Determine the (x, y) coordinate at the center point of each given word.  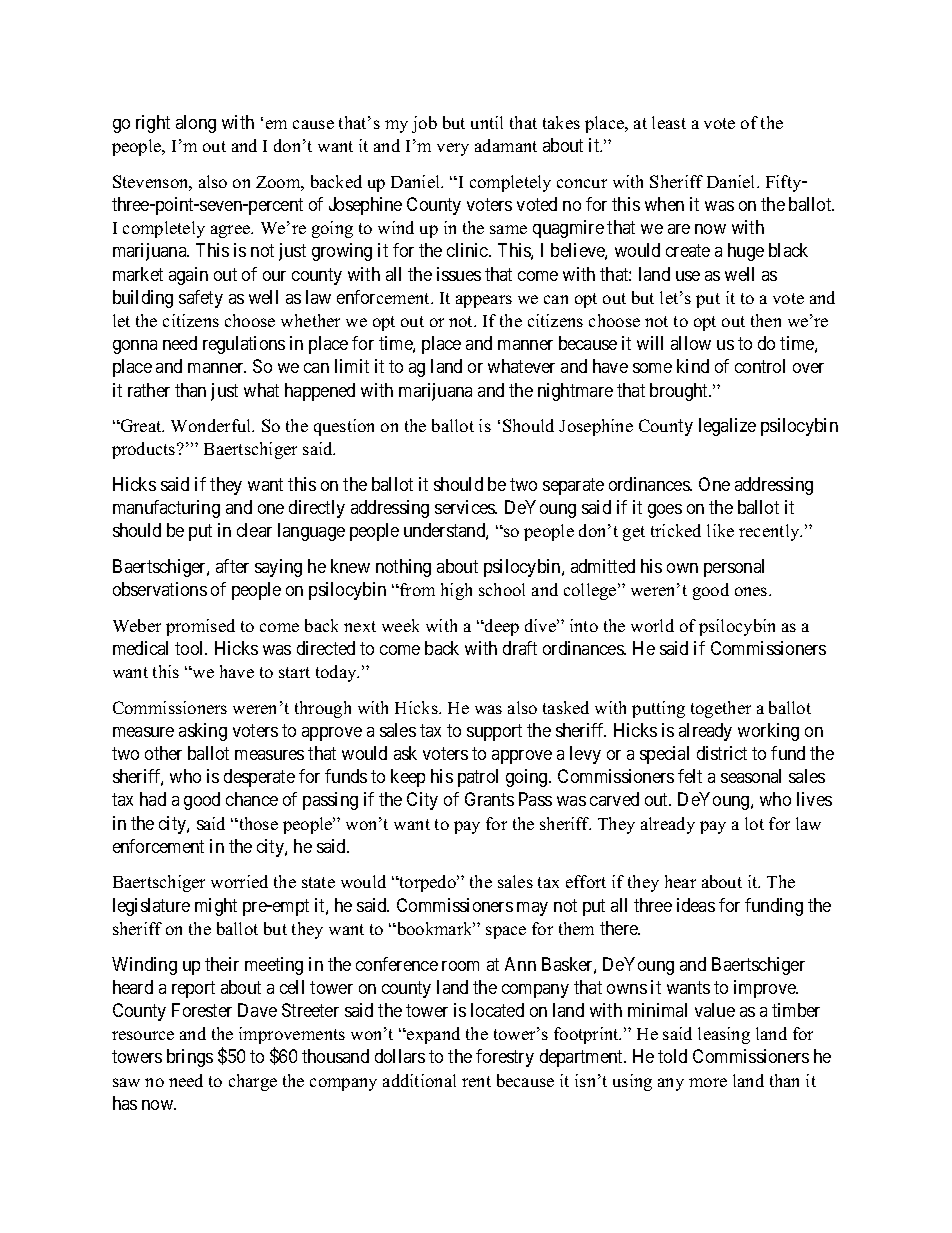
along (196, 124)
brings (190, 1058)
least (669, 122)
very (453, 149)
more (708, 1082)
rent (476, 1081)
